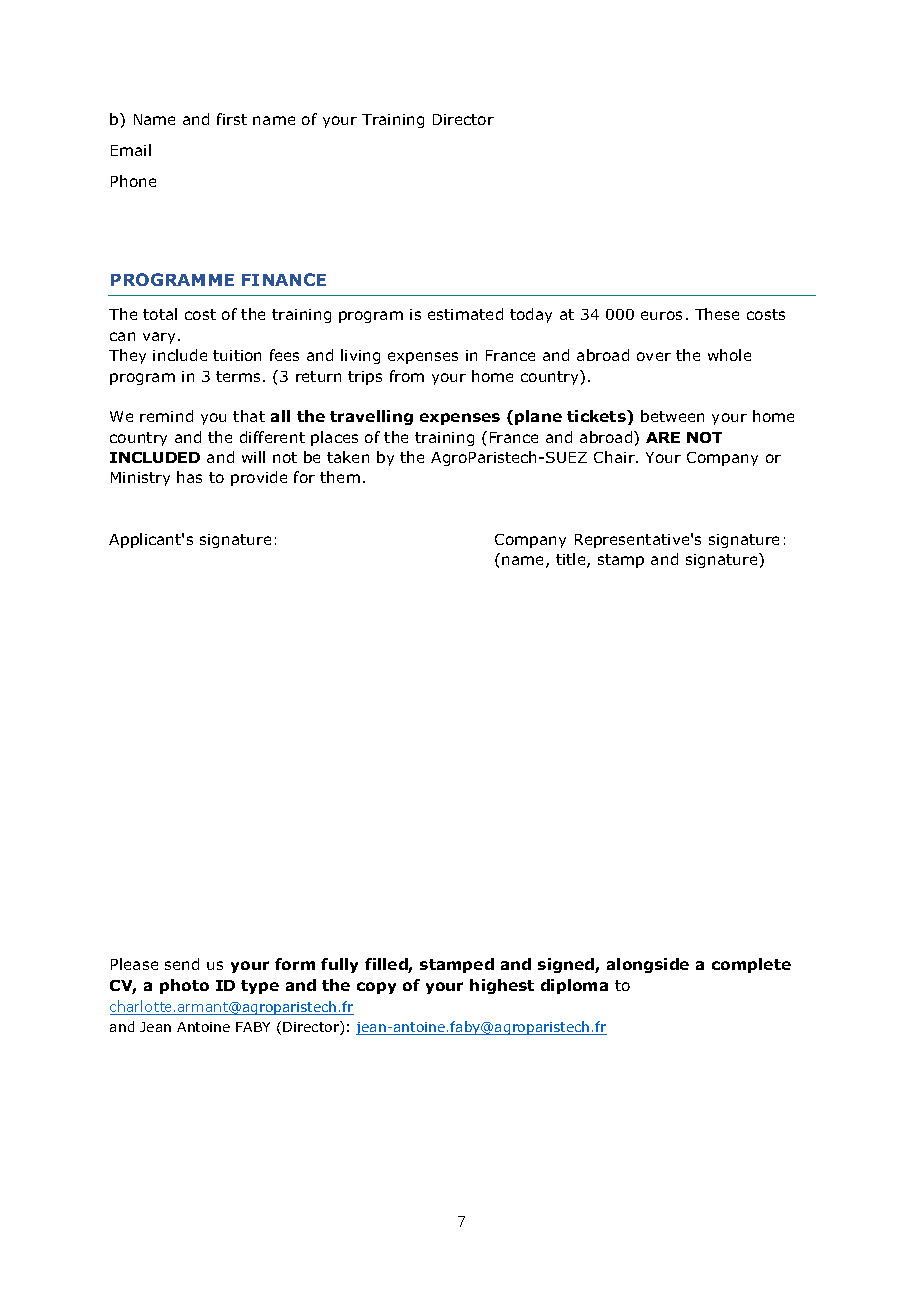 Image resolution: width=924 pixels, height=1308 pixels. What do you see at coordinates (189, 477) in the screenshot?
I see `has` at bounding box center [189, 477].
